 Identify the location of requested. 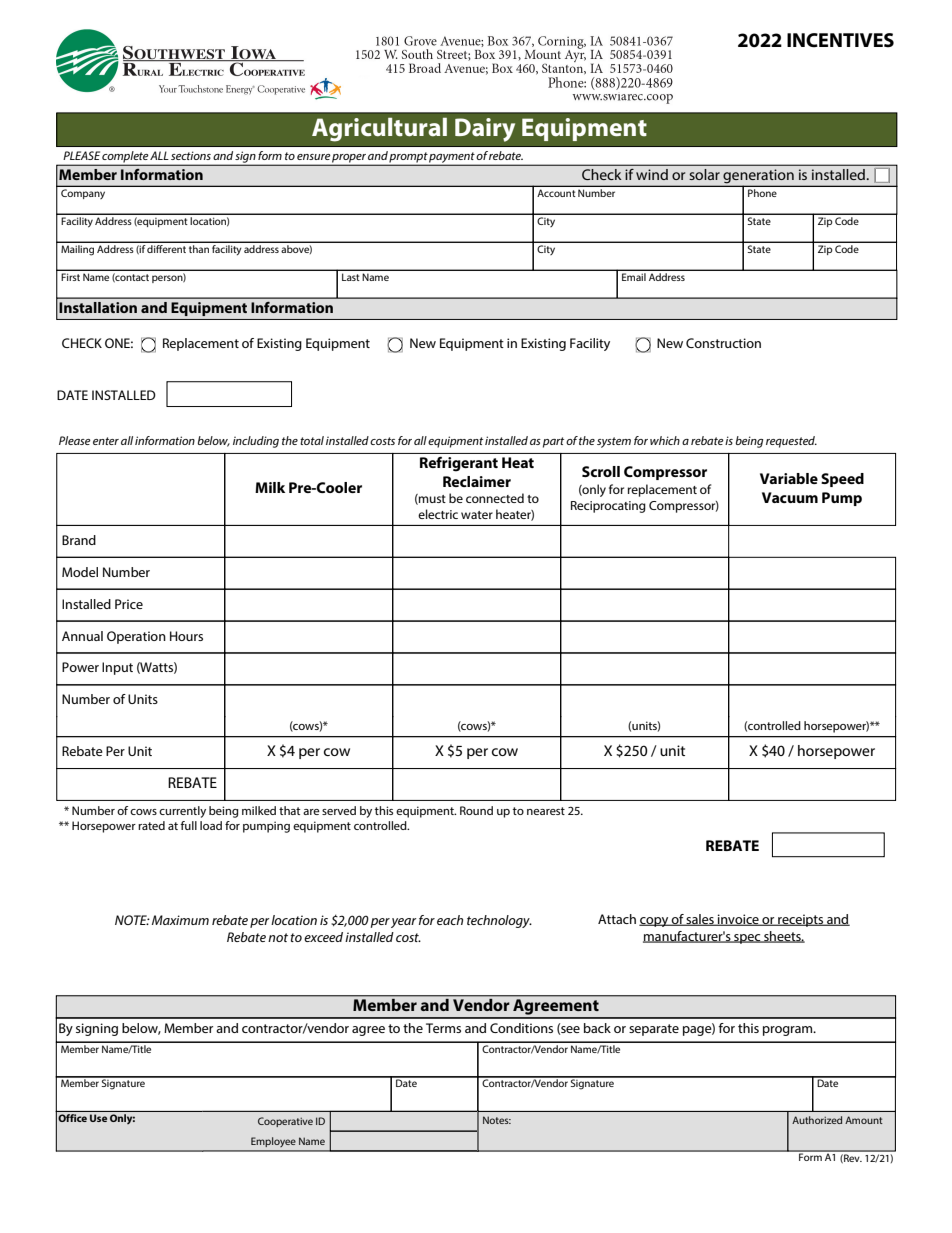
(791, 442).
